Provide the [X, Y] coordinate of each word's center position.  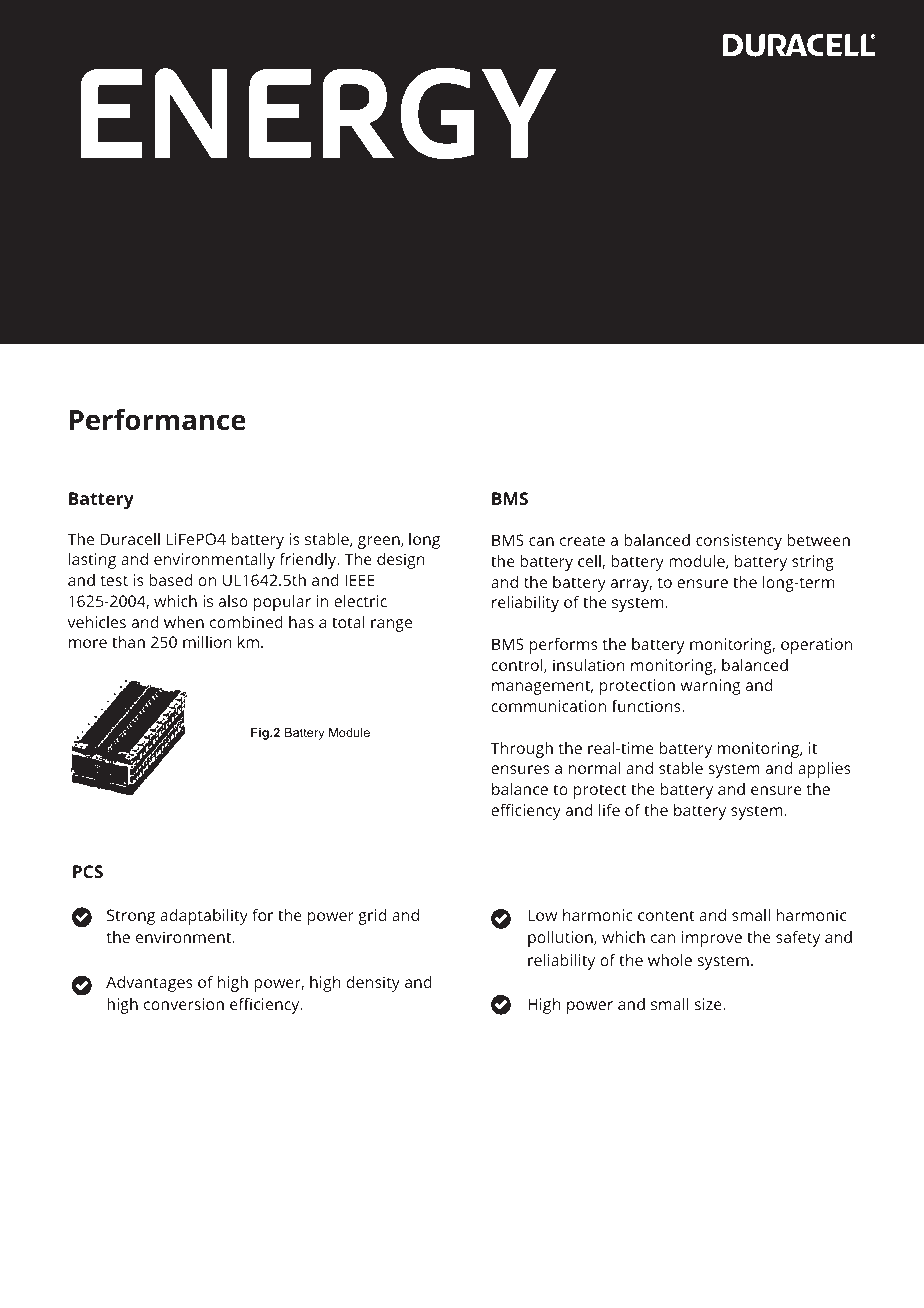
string [813, 563]
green [380, 542]
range [391, 625]
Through [522, 750]
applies [824, 770]
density [373, 984]
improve [712, 939]
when [184, 622]
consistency [739, 542]
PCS [88, 871]
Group [426, 1284]
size [709, 1004]
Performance [158, 420]
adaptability [204, 917]
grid [372, 917]
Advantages [149, 984]
